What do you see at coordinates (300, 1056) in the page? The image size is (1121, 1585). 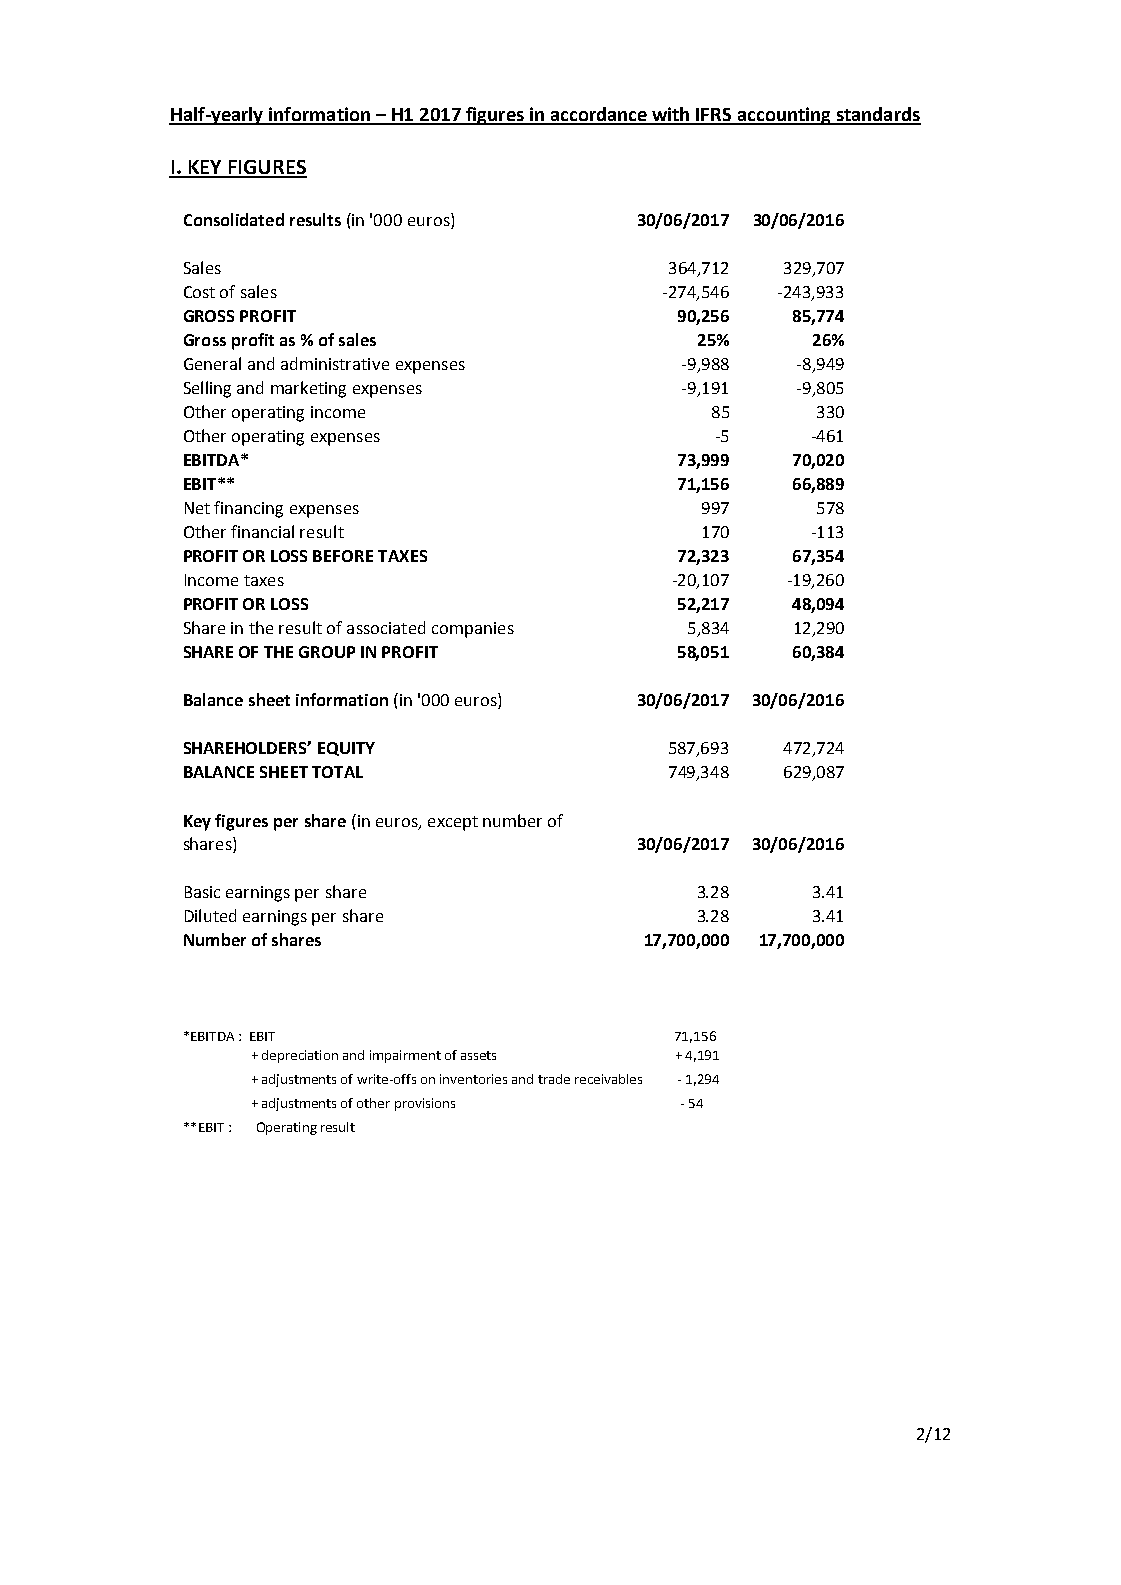 I see `depreciation` at bounding box center [300, 1056].
